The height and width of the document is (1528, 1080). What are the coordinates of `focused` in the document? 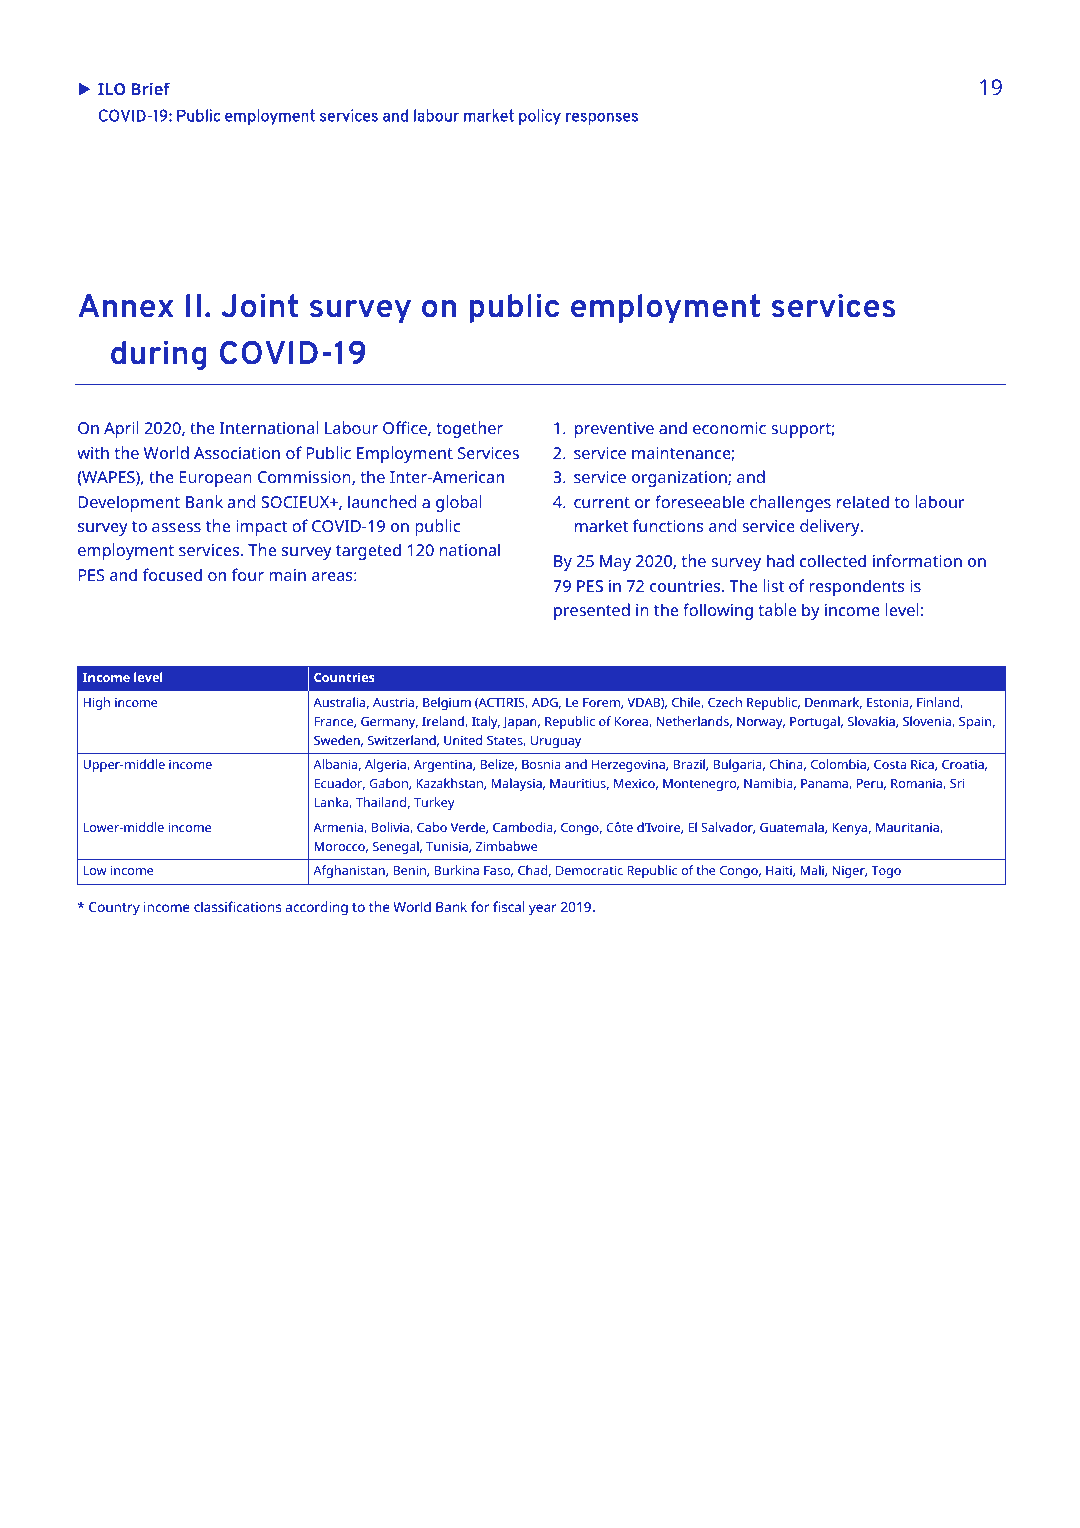 It's located at (172, 574).
